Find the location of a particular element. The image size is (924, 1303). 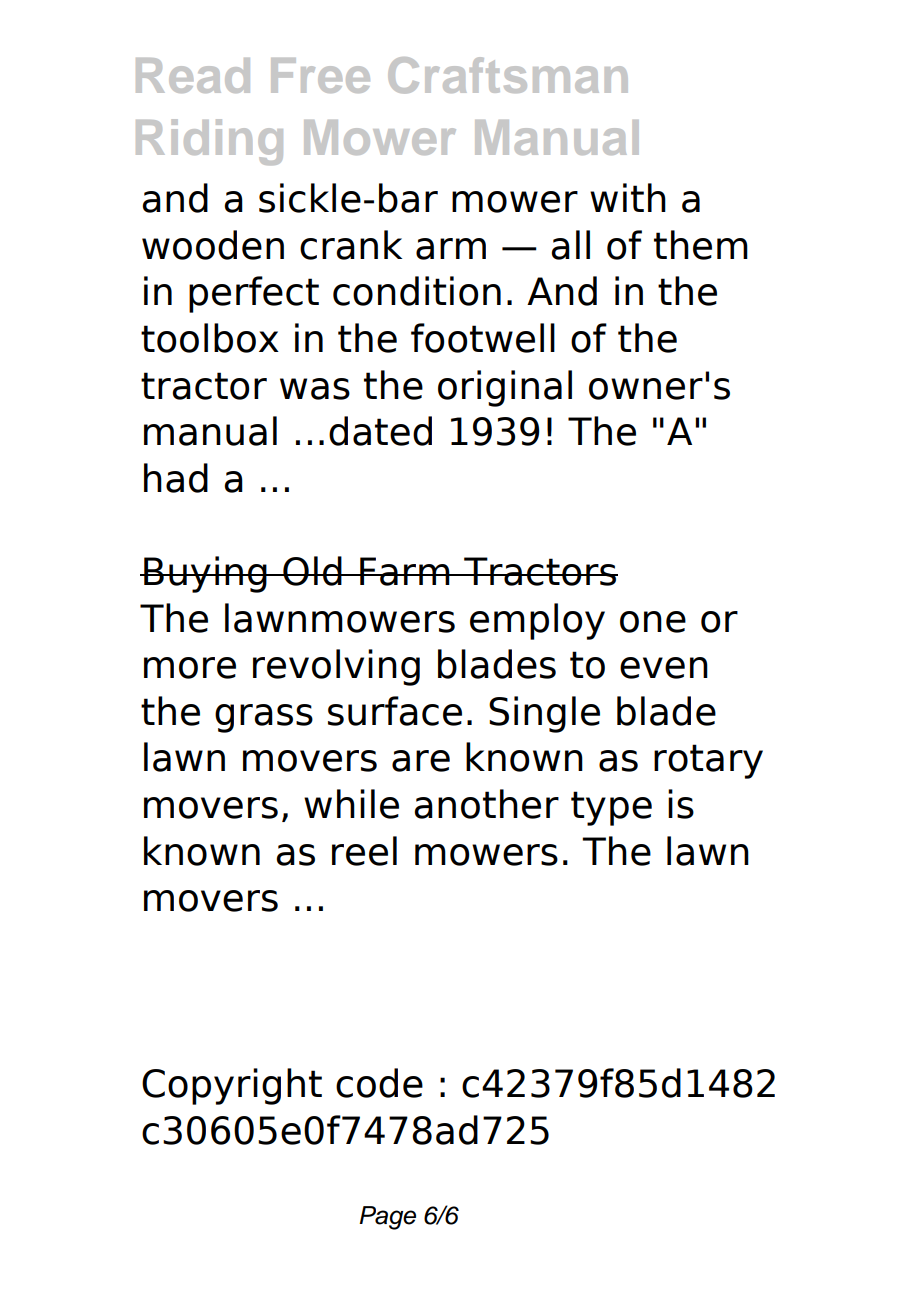

Riding is located at coordinates (209, 142).
